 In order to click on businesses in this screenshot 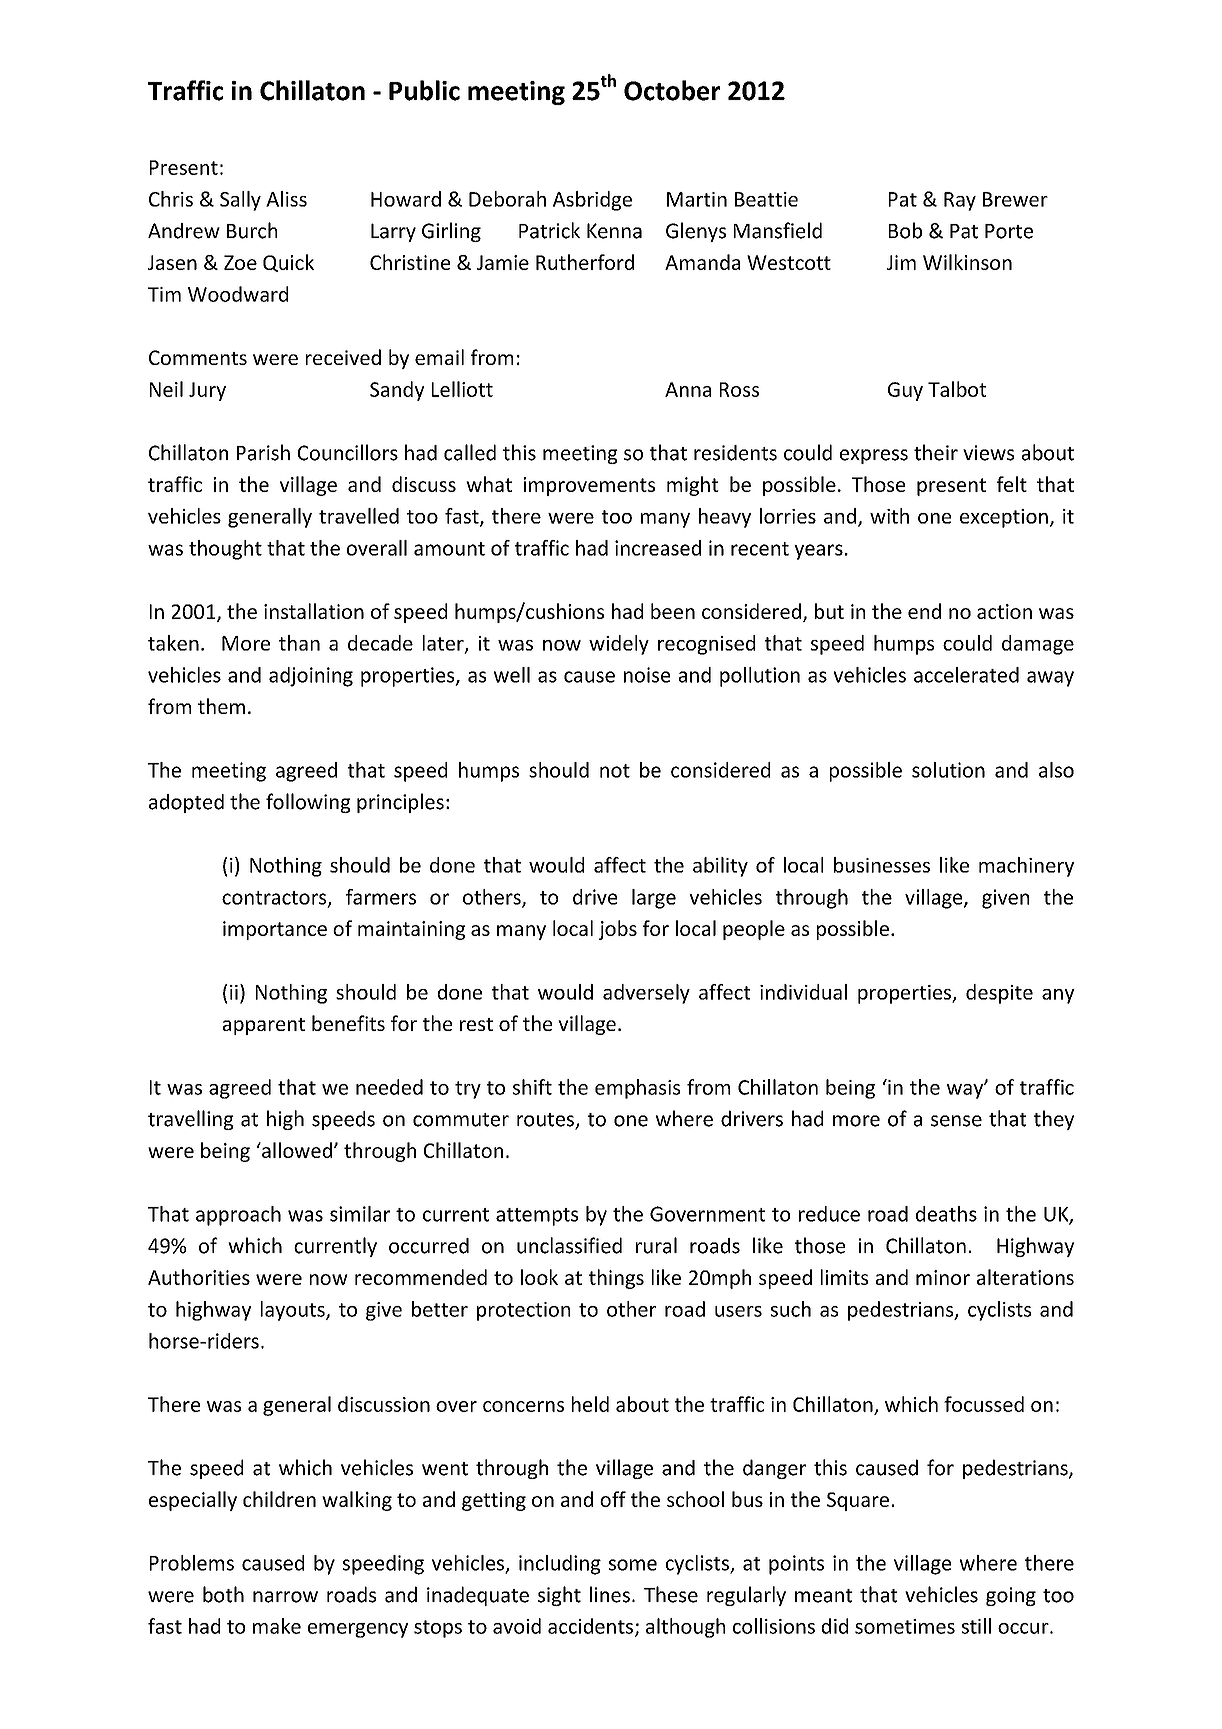, I will do `click(882, 865)`.
